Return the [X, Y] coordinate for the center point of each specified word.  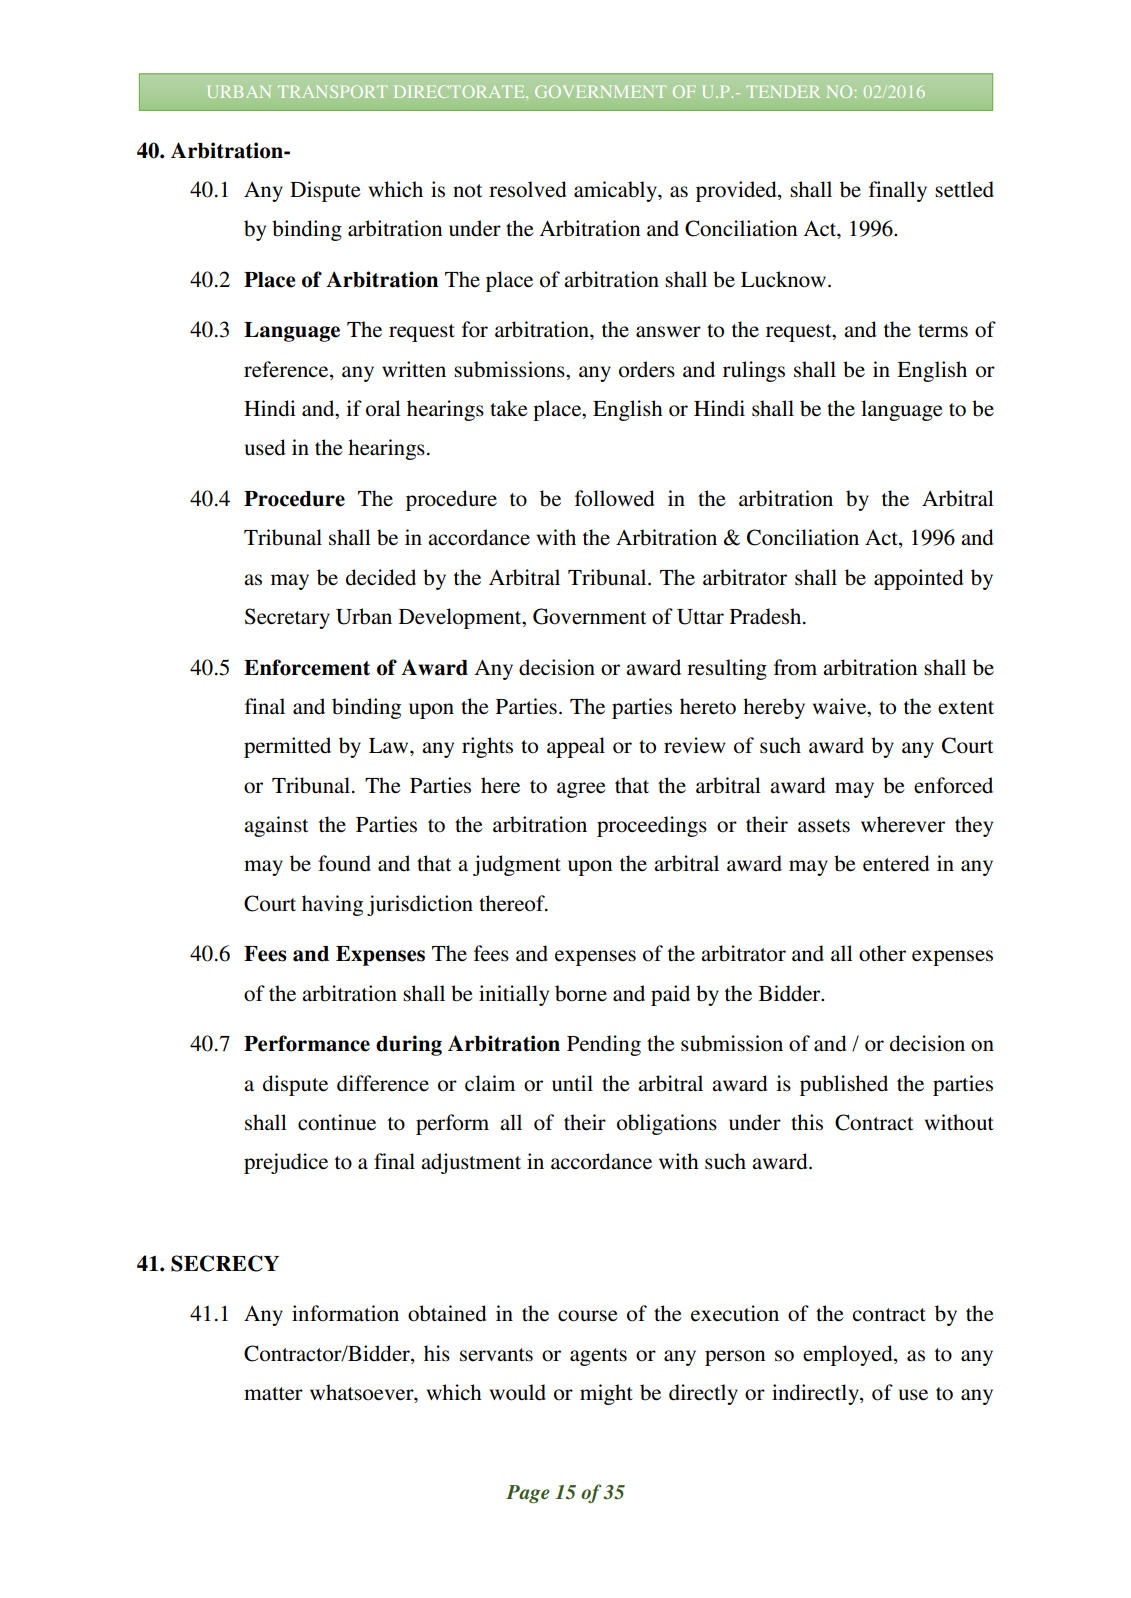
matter [273, 1394]
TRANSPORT [332, 91]
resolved [527, 189]
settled [964, 189]
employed [849, 1355]
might [606, 1394]
